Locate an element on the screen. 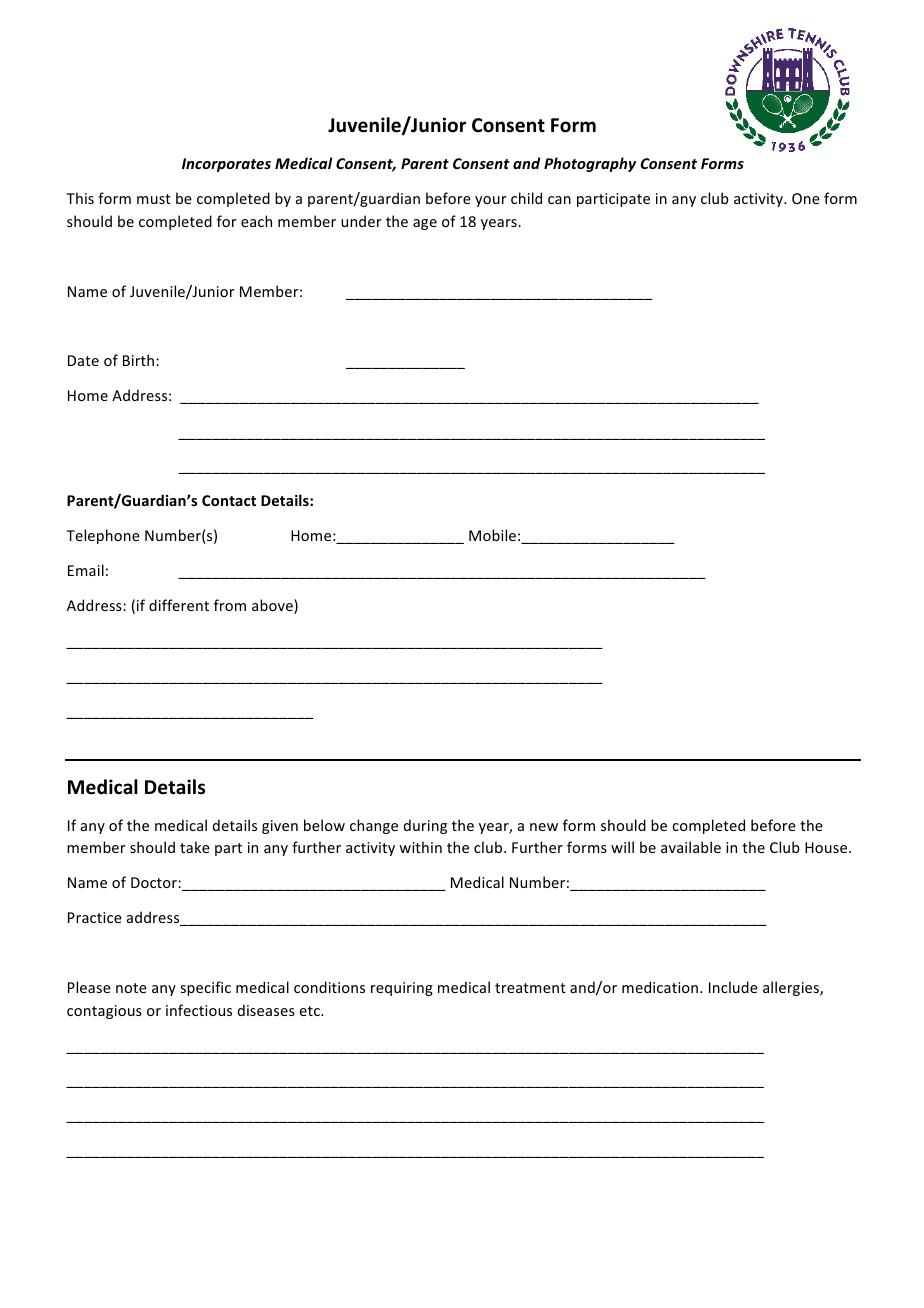 The width and height of the screenshot is (924, 1308). can is located at coordinates (559, 200).
